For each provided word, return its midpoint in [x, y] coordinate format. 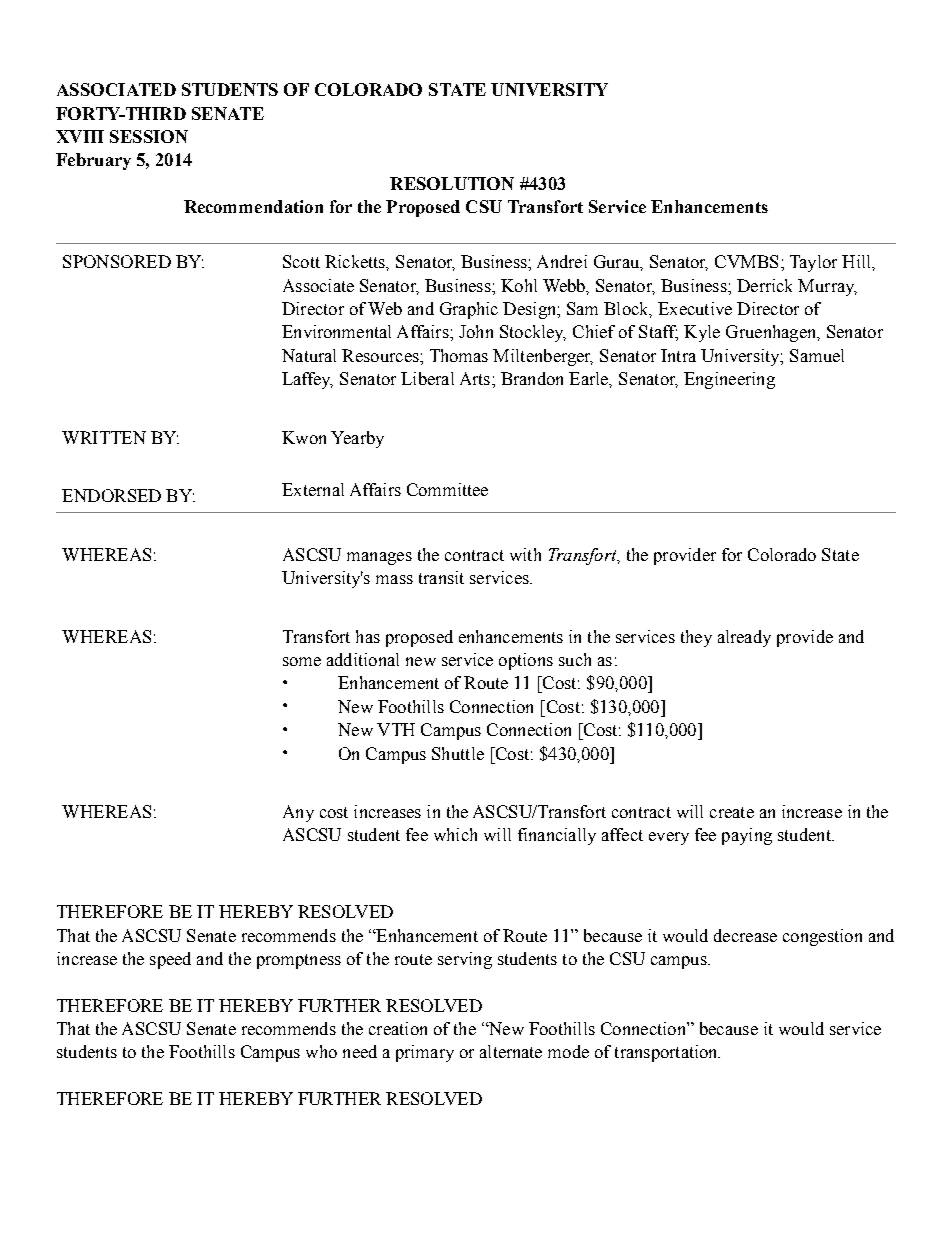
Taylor [813, 263]
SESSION [149, 136]
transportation [667, 1053]
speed [170, 960]
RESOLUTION [452, 183]
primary [425, 1053]
